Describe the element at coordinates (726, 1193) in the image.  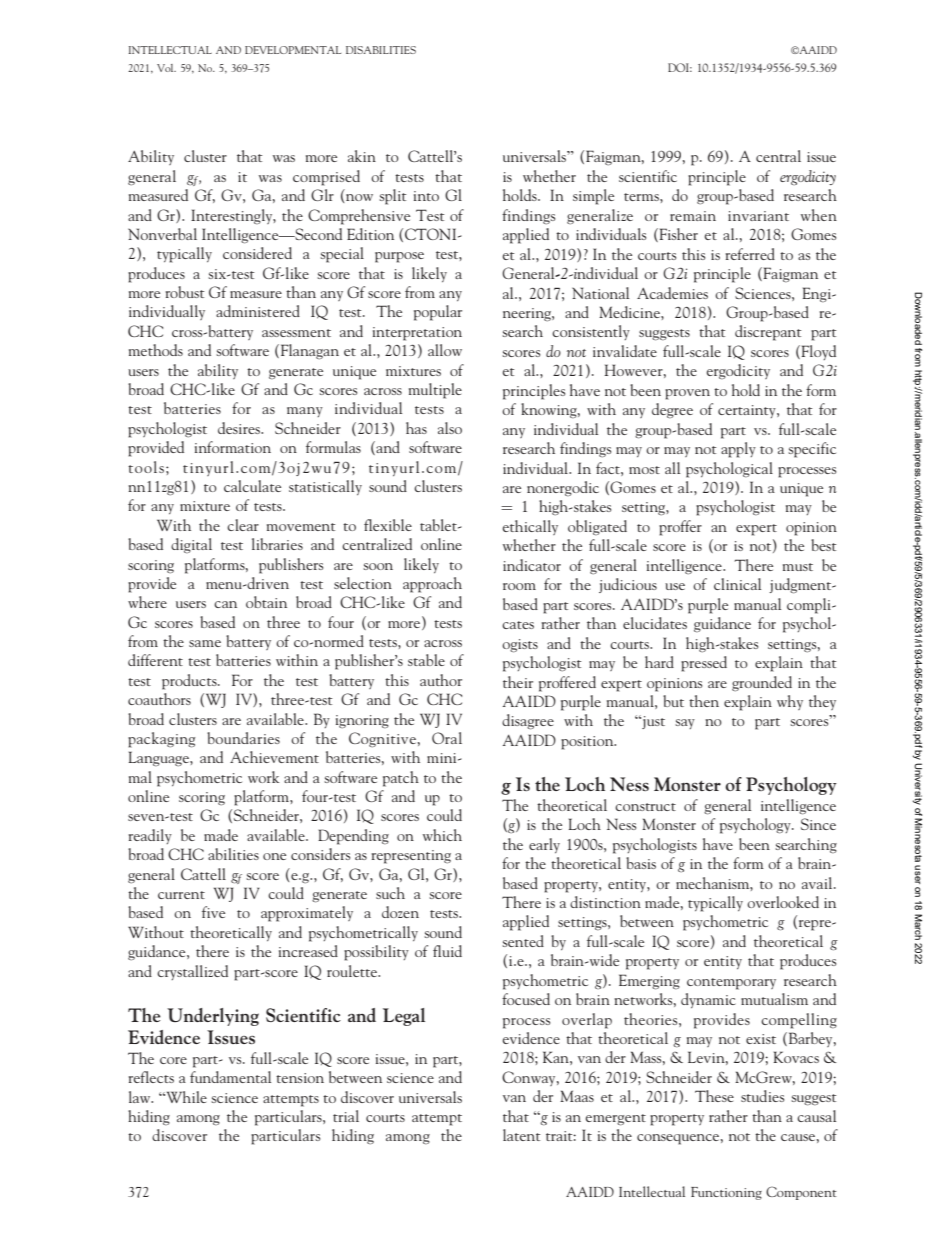
I see `Functioning` at that location.
